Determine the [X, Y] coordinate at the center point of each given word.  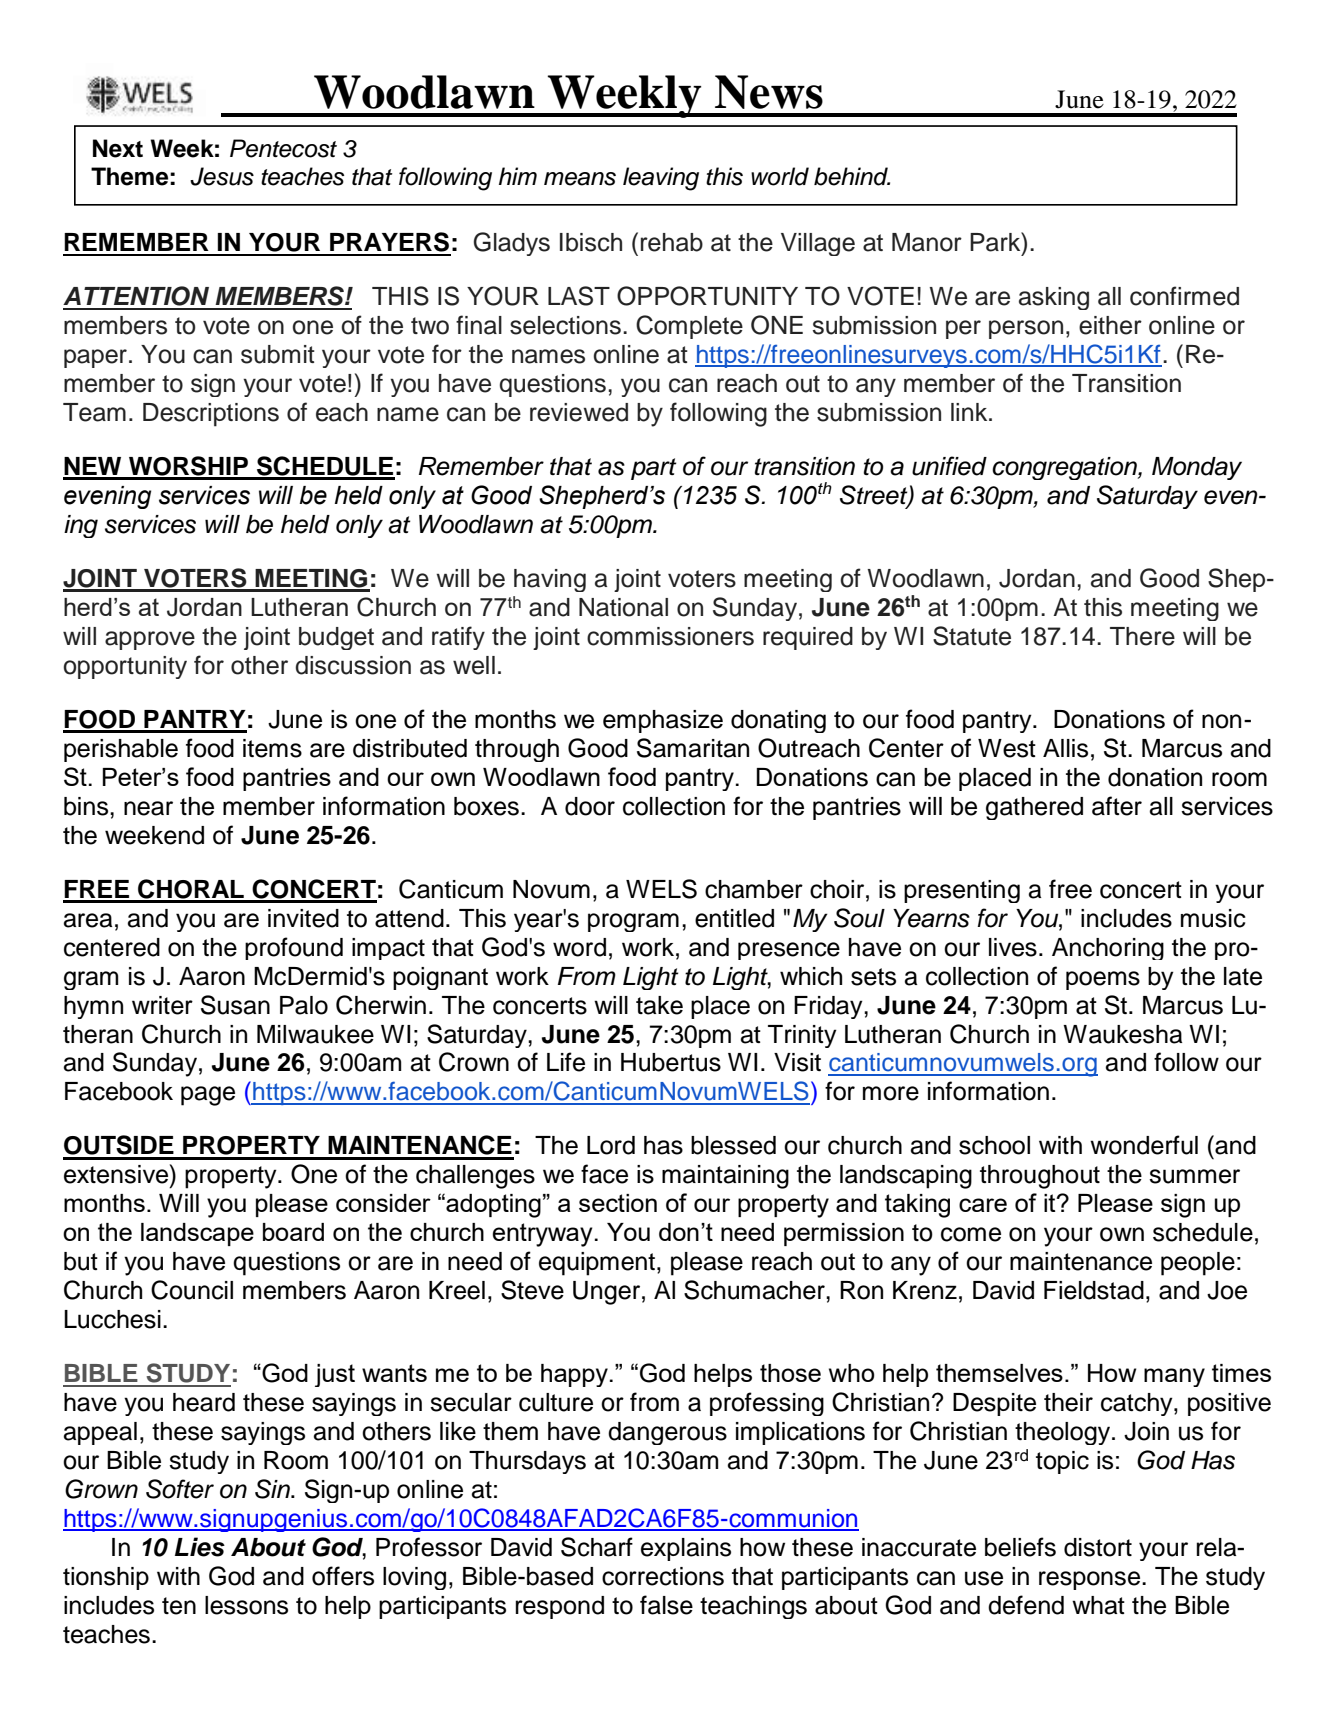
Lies [200, 1547]
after [1117, 806]
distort [1098, 1547]
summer [1194, 1176]
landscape [197, 1234]
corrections [663, 1576]
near [148, 808]
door [590, 806]
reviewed [579, 412]
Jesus [222, 176]
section [618, 1203]
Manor [927, 242]
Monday [1197, 468]
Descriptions [211, 415]
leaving [661, 179]
